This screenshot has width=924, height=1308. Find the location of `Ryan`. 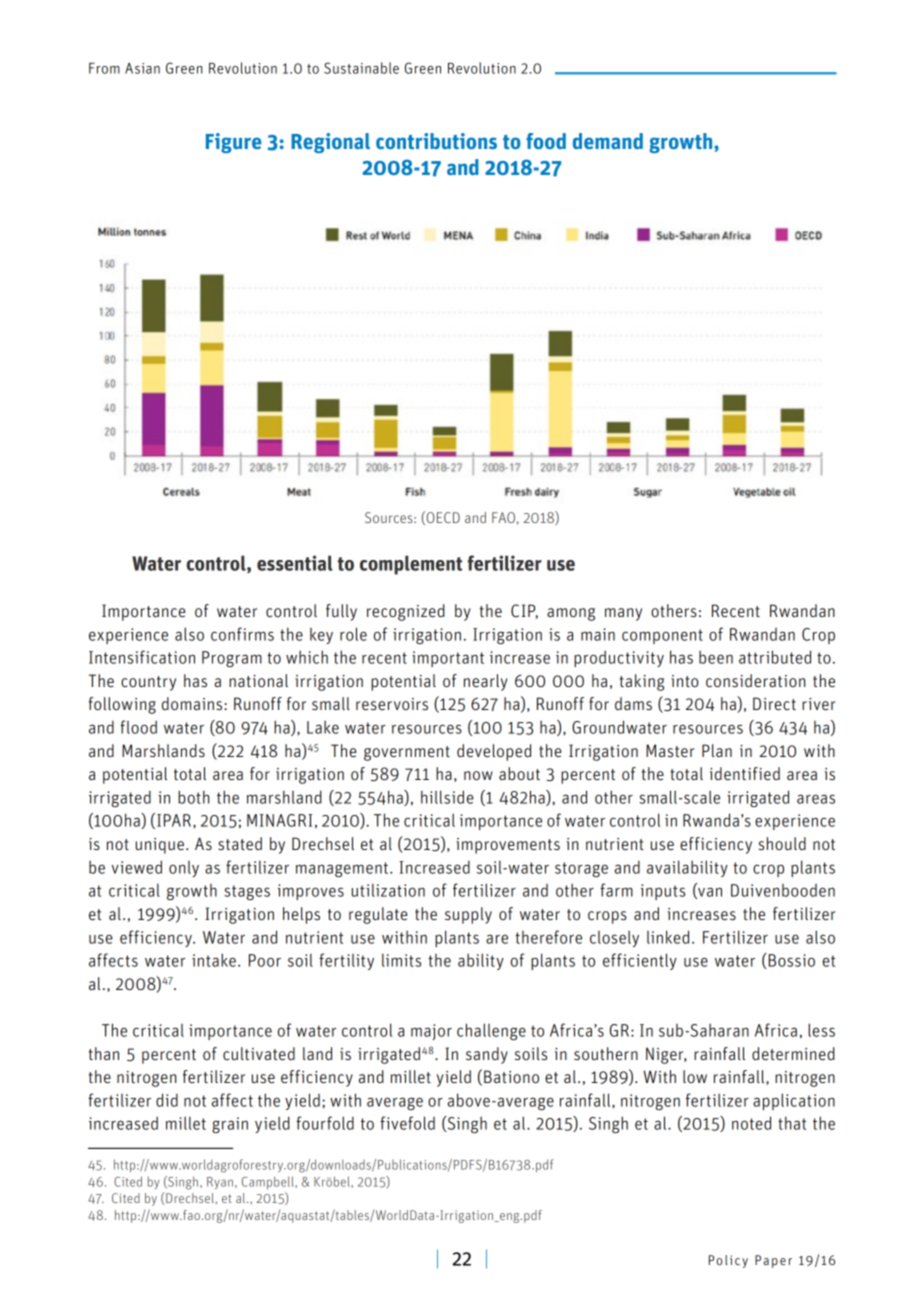

Ryan is located at coordinates (220, 1183).
